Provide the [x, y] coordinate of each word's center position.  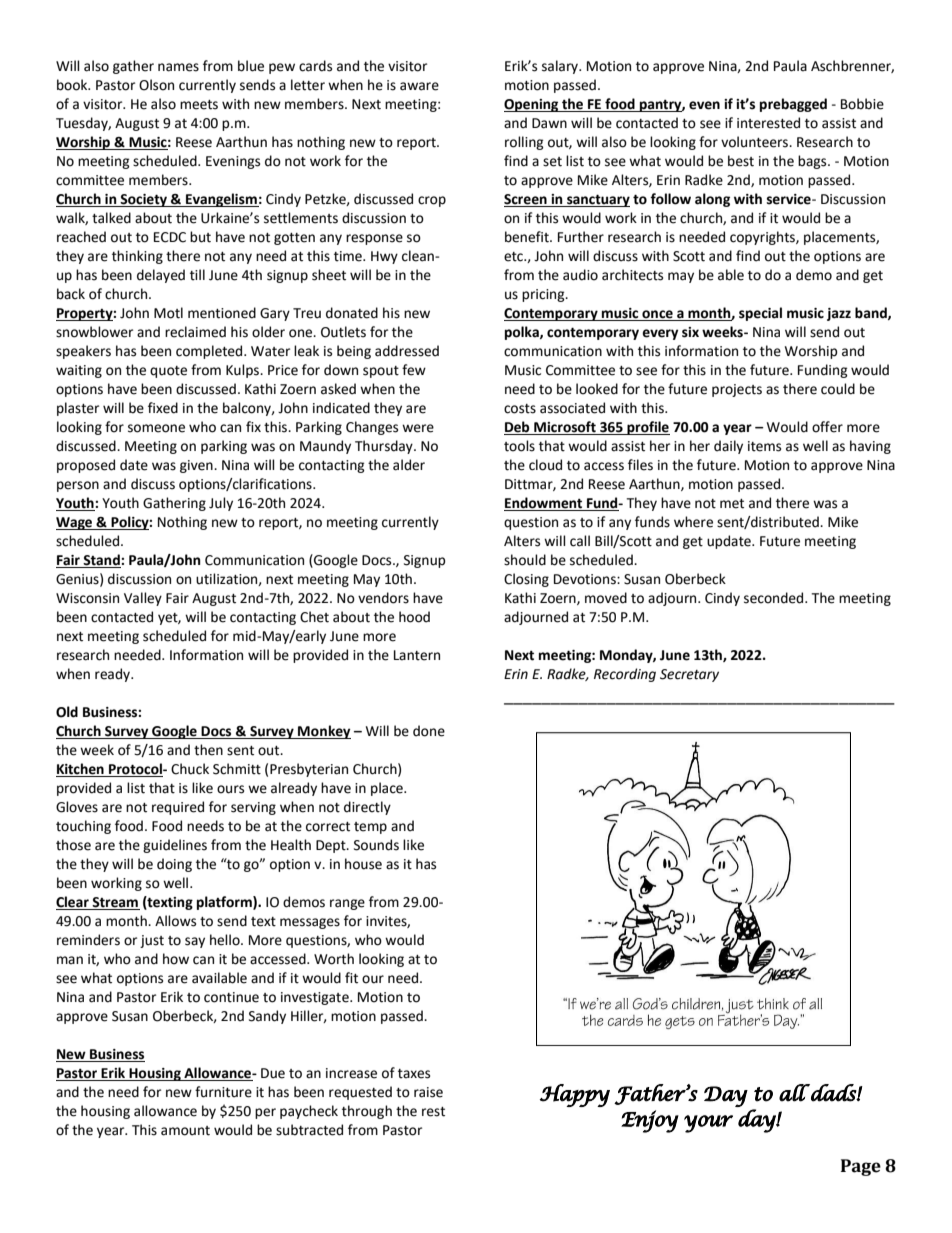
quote [168, 372]
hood [414, 617]
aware [419, 86]
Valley [143, 599]
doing [174, 865]
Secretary [689, 675]
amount [185, 1131]
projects [737, 390]
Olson [156, 85]
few [414, 370]
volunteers [755, 142]
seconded [775, 598]
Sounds [376, 845]
